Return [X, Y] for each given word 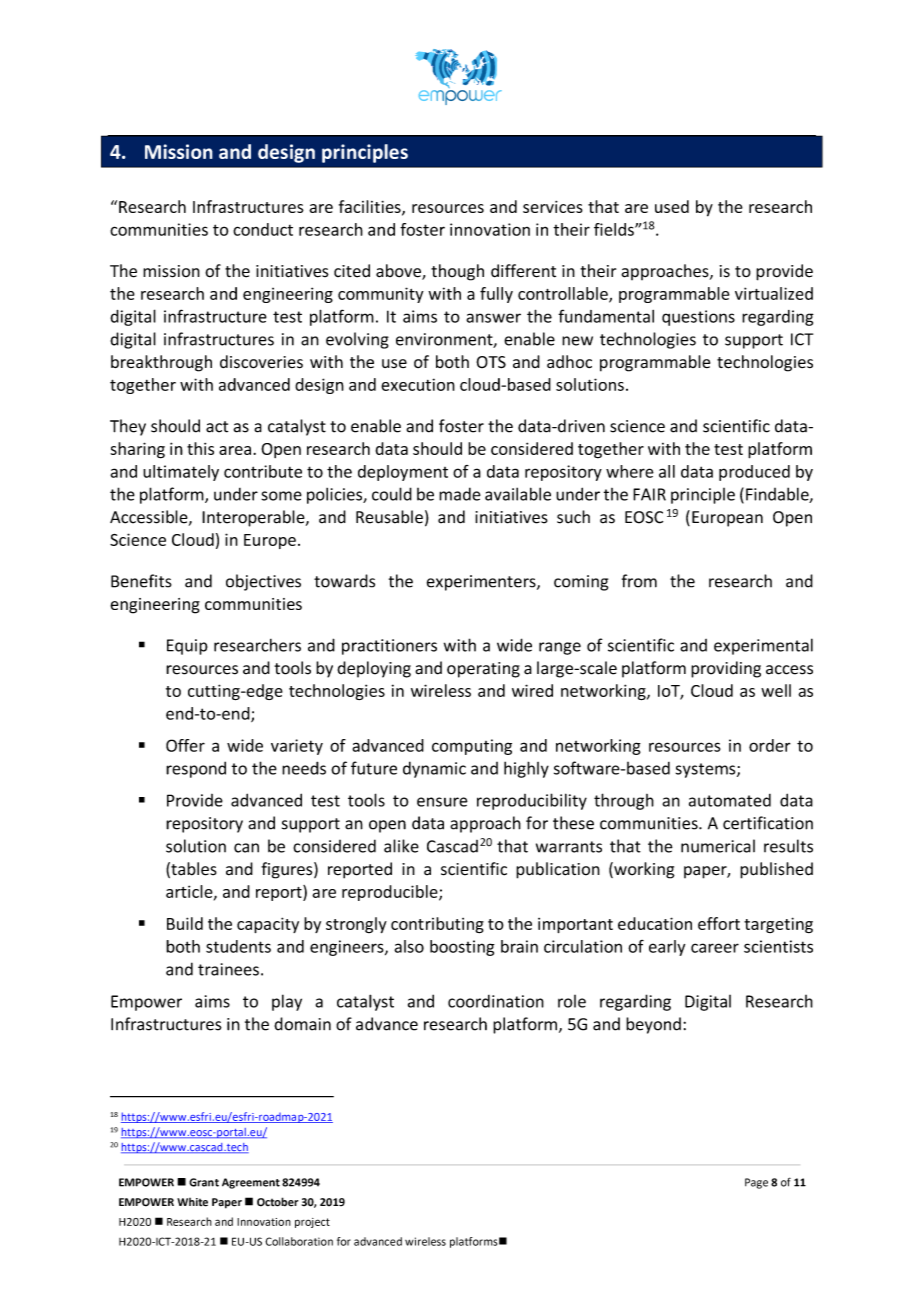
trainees [228, 969]
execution [418, 384]
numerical [718, 846]
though [457, 272]
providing [726, 669]
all [667, 471]
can [246, 848]
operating [483, 670]
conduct [263, 229]
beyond [653, 1025]
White [192, 1202]
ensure [442, 802]
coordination [496, 1001]
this [200, 448]
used [672, 206]
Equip [187, 647]
